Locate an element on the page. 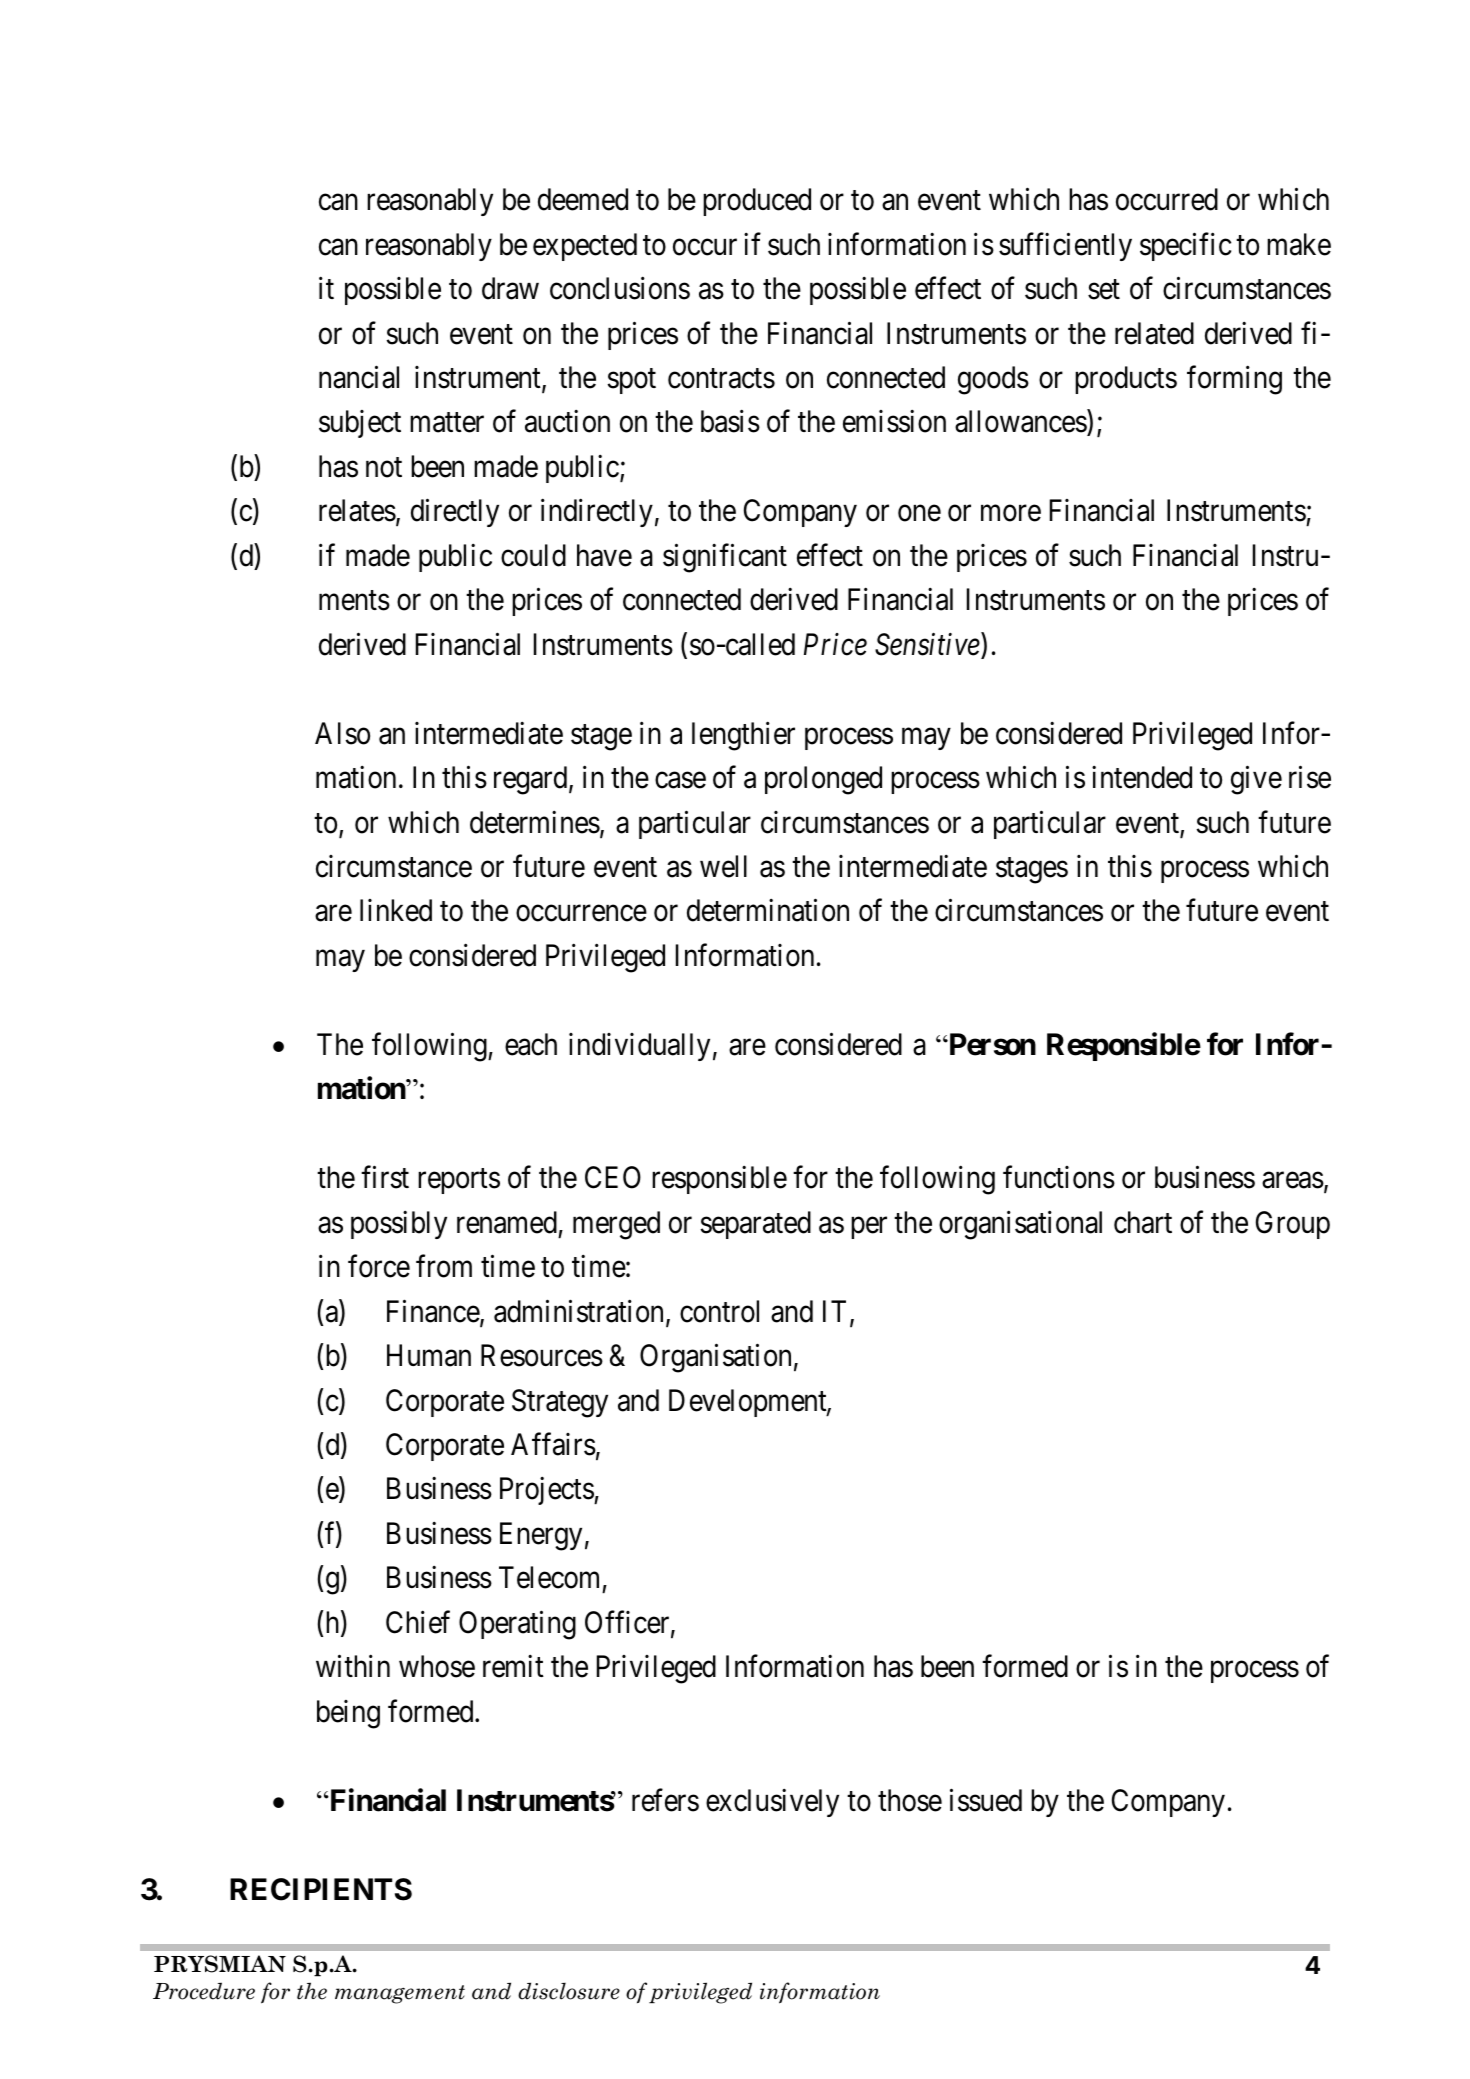 The height and width of the page is (2079, 1470). individually is located at coordinates (639, 1047).
